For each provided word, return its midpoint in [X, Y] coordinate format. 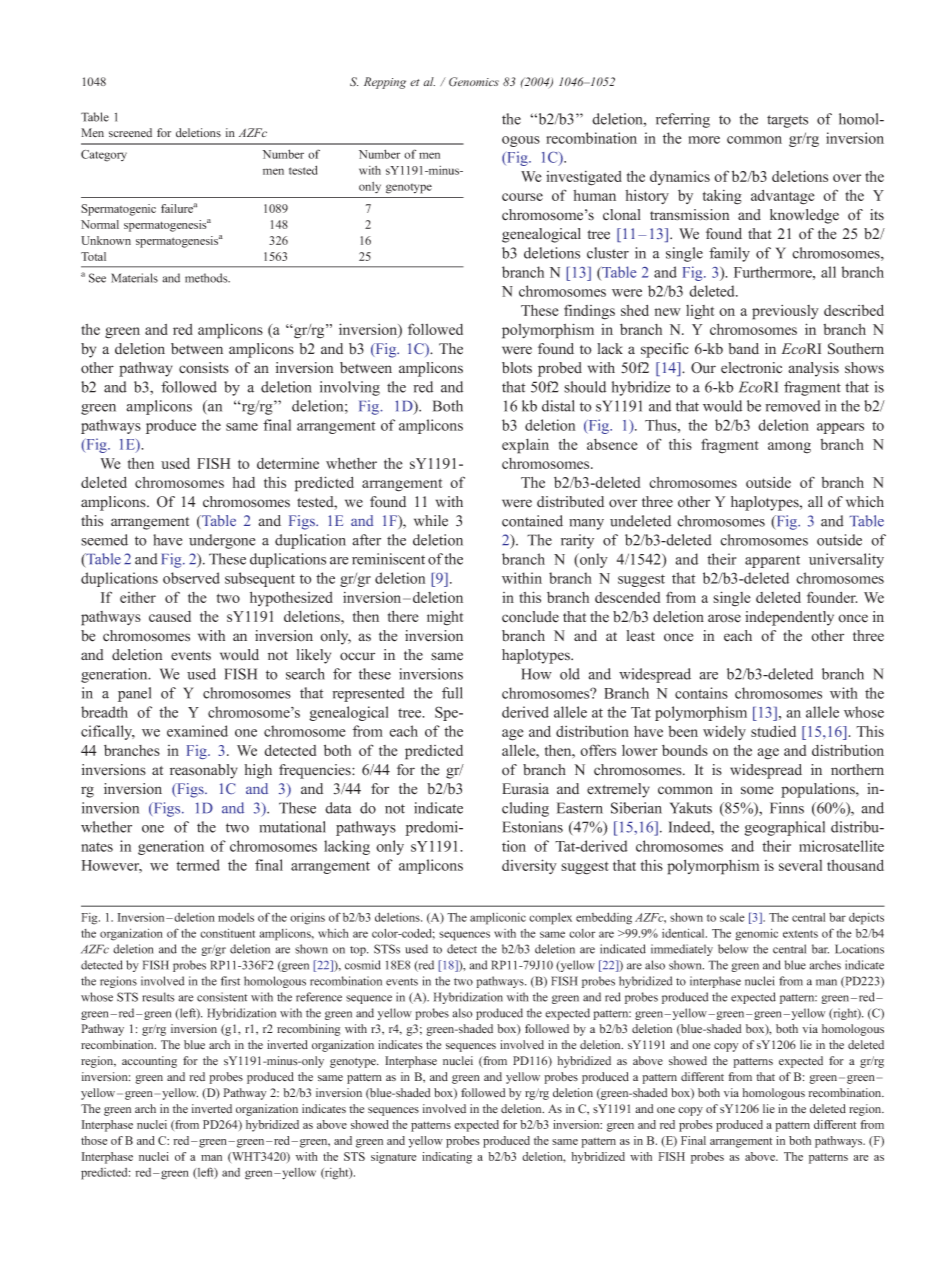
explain [525, 446]
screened [130, 133]
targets [787, 121]
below [733, 949]
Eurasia [525, 789]
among [789, 448]
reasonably [204, 771]
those [94, 1140]
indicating [447, 1158]
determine [288, 463]
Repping [385, 83]
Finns [787, 808]
